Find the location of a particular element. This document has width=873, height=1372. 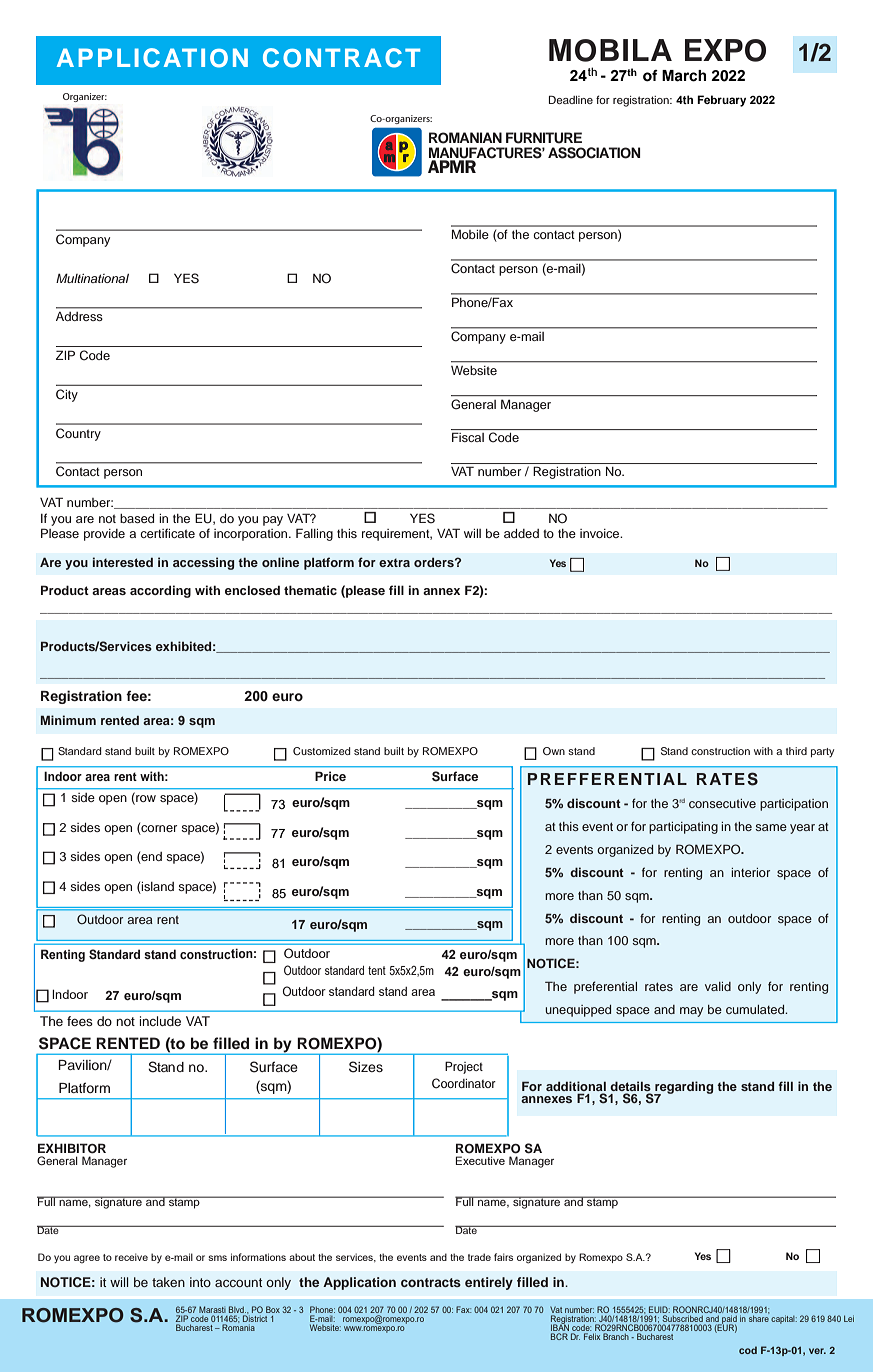

taken is located at coordinates (168, 1282).
